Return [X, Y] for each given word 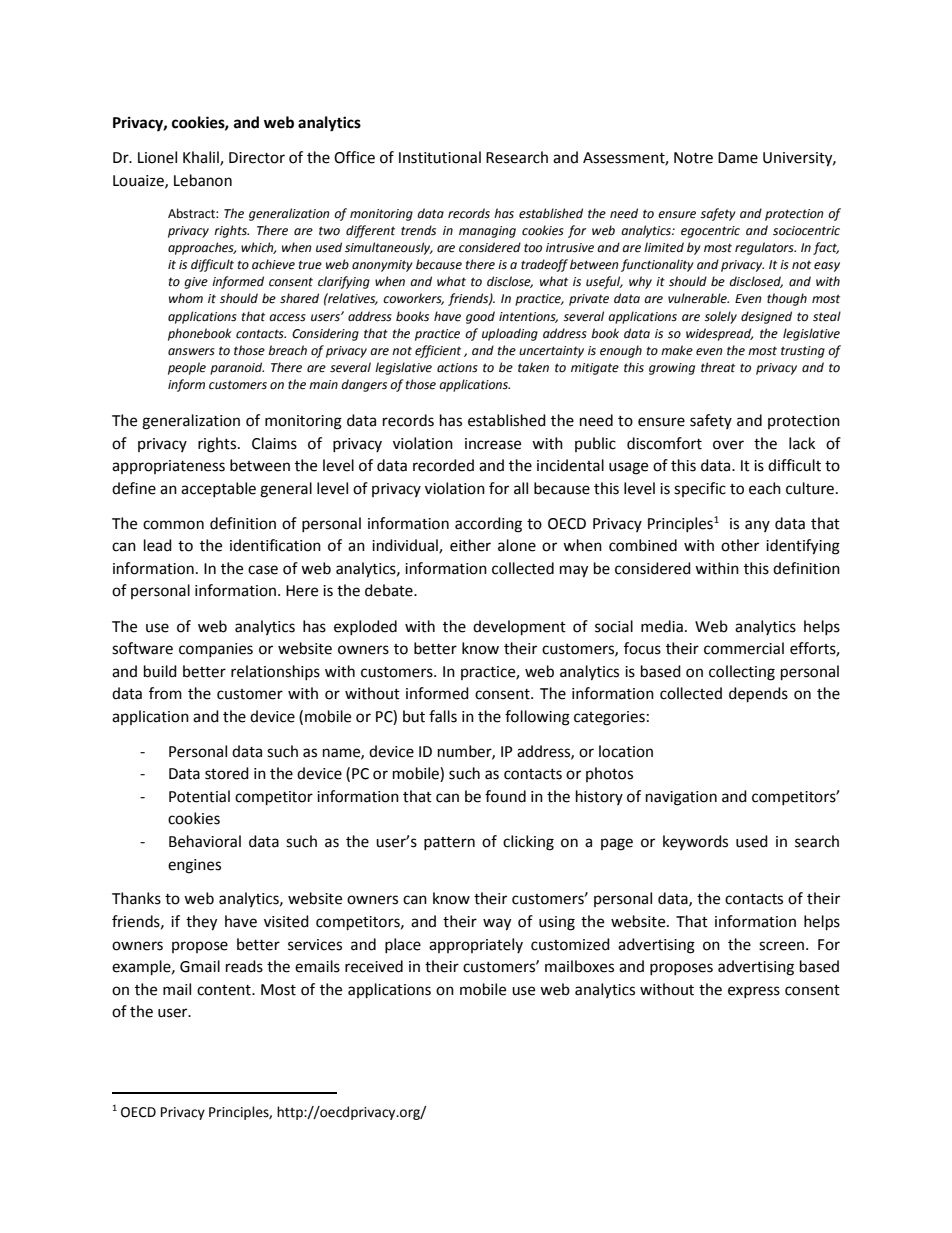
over [728, 445]
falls [443, 716]
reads [244, 966]
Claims [274, 443]
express [754, 992]
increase [493, 444]
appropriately [476, 945]
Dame [738, 158]
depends [758, 695]
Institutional [440, 157]
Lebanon [203, 180]
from [165, 693]
